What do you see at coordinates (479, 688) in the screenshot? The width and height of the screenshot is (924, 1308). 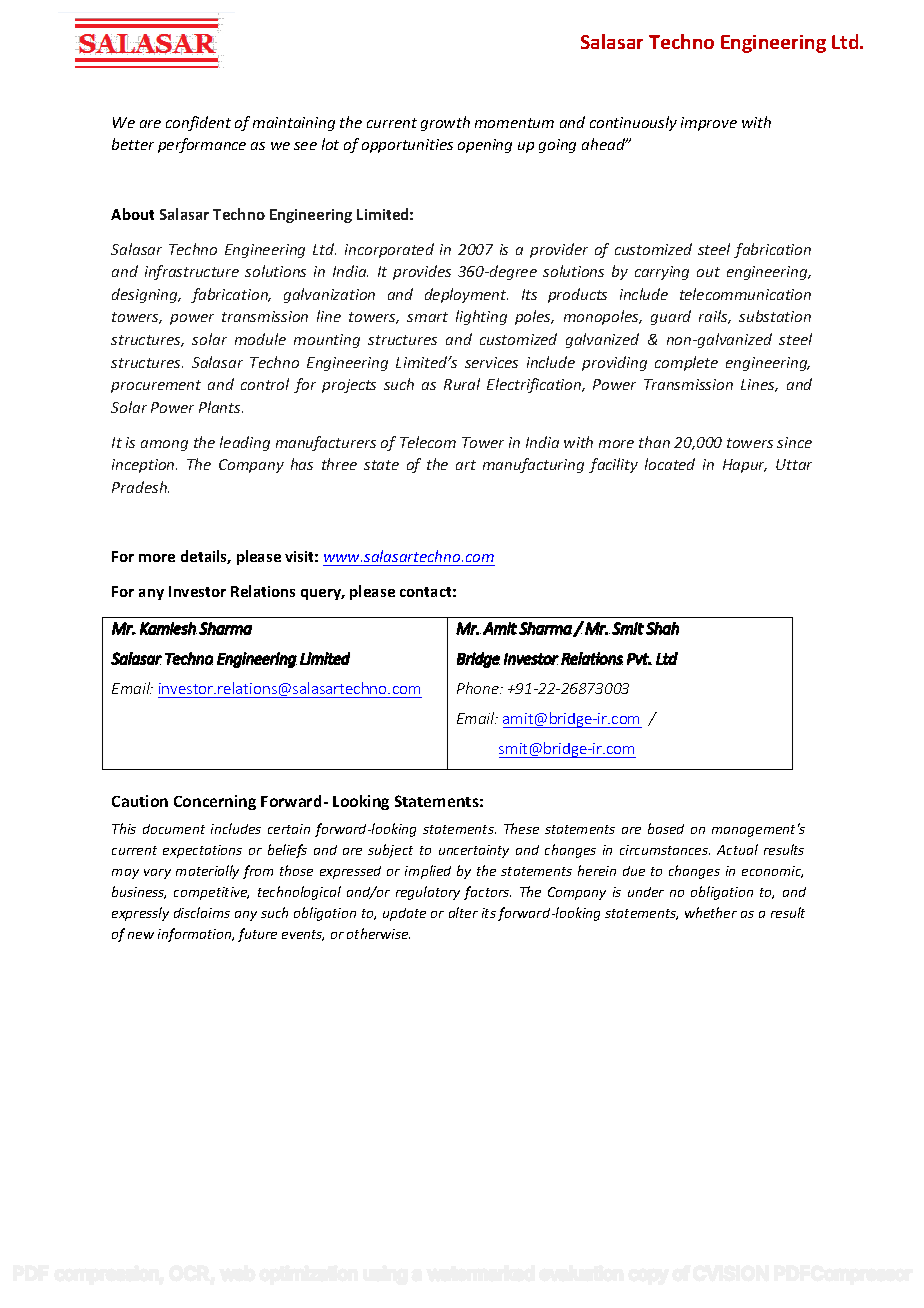 I see `Phone` at bounding box center [479, 688].
